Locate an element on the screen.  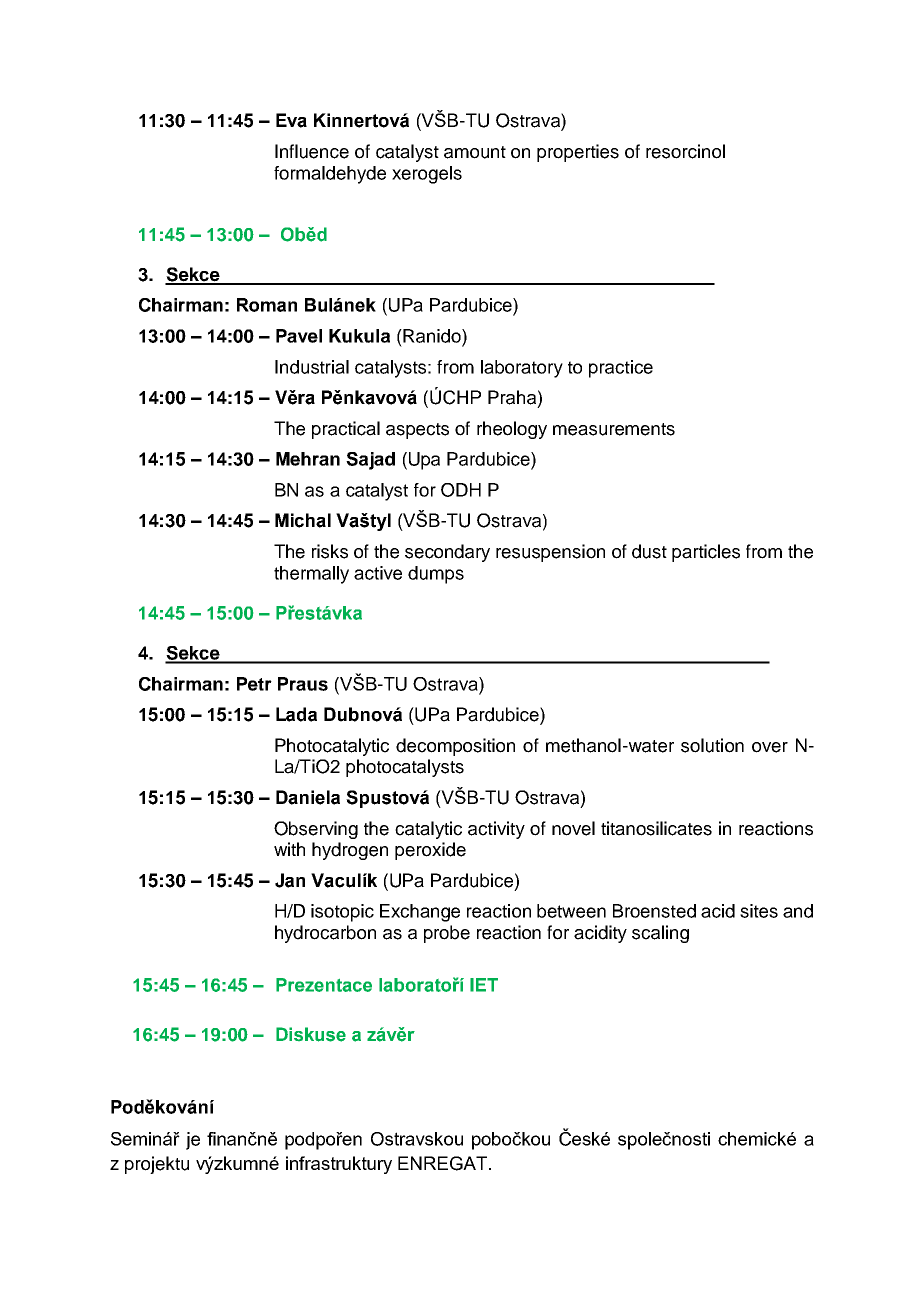
isotopic is located at coordinates (342, 913).
